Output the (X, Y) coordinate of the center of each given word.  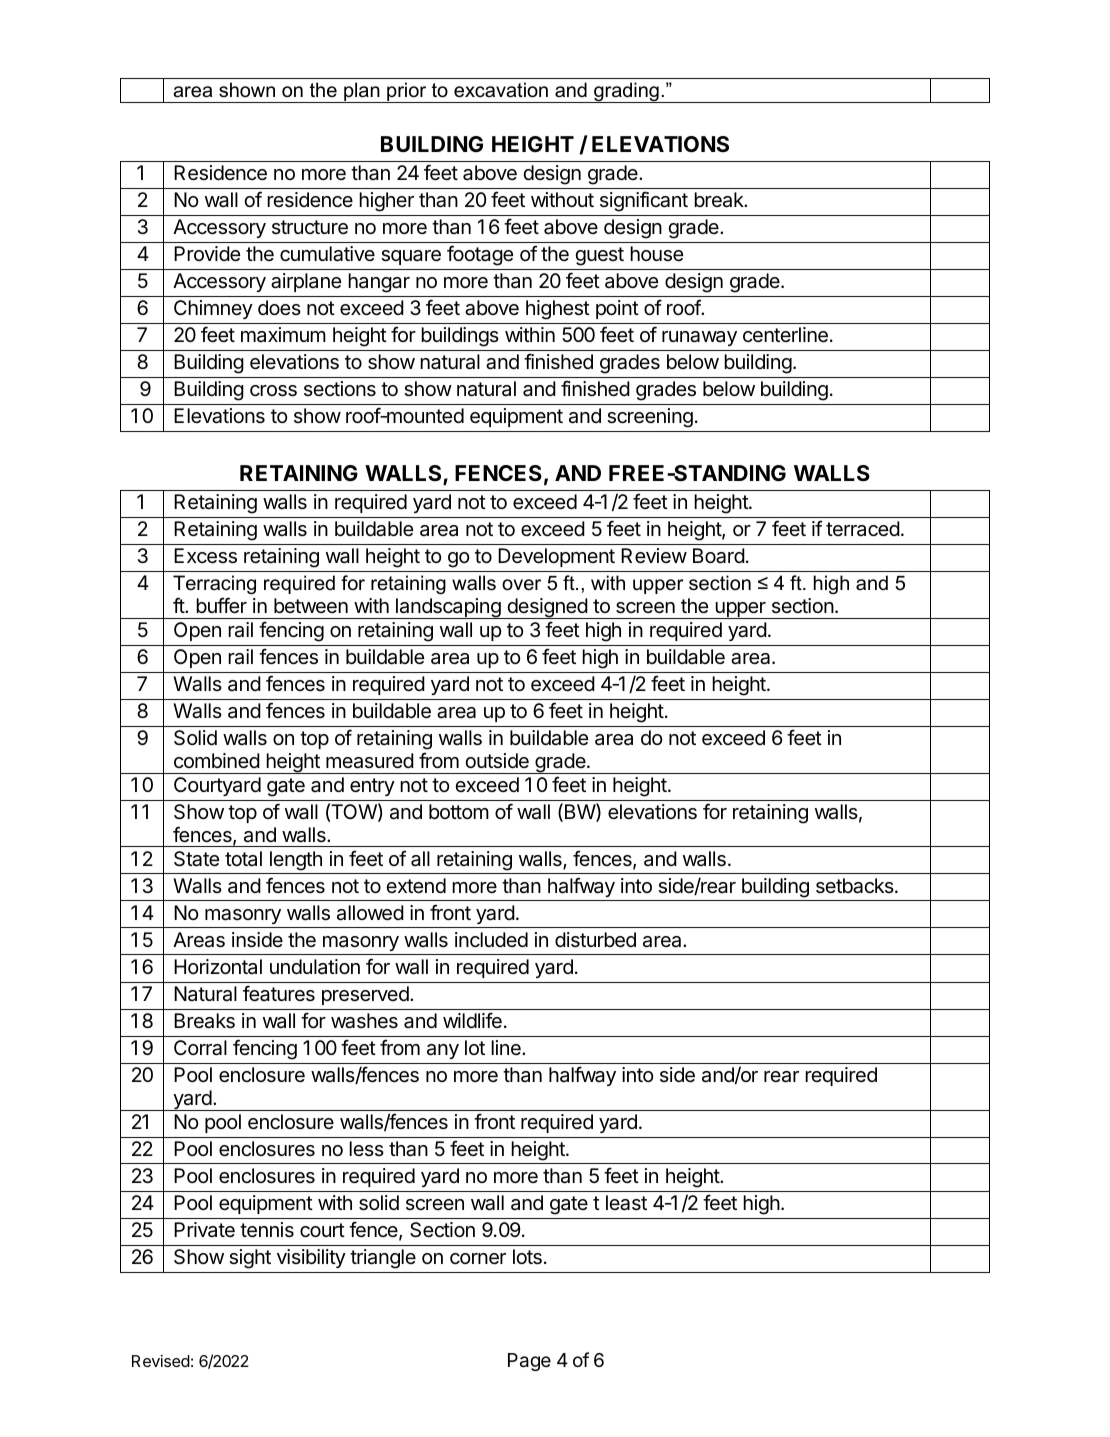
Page (529, 1362)
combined (217, 760)
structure (310, 227)
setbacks (856, 886)
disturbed (595, 940)
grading (626, 92)
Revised (161, 1361)
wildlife (472, 1020)
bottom (459, 811)
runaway (699, 338)
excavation (501, 90)
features (279, 993)
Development (556, 557)
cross (273, 391)
